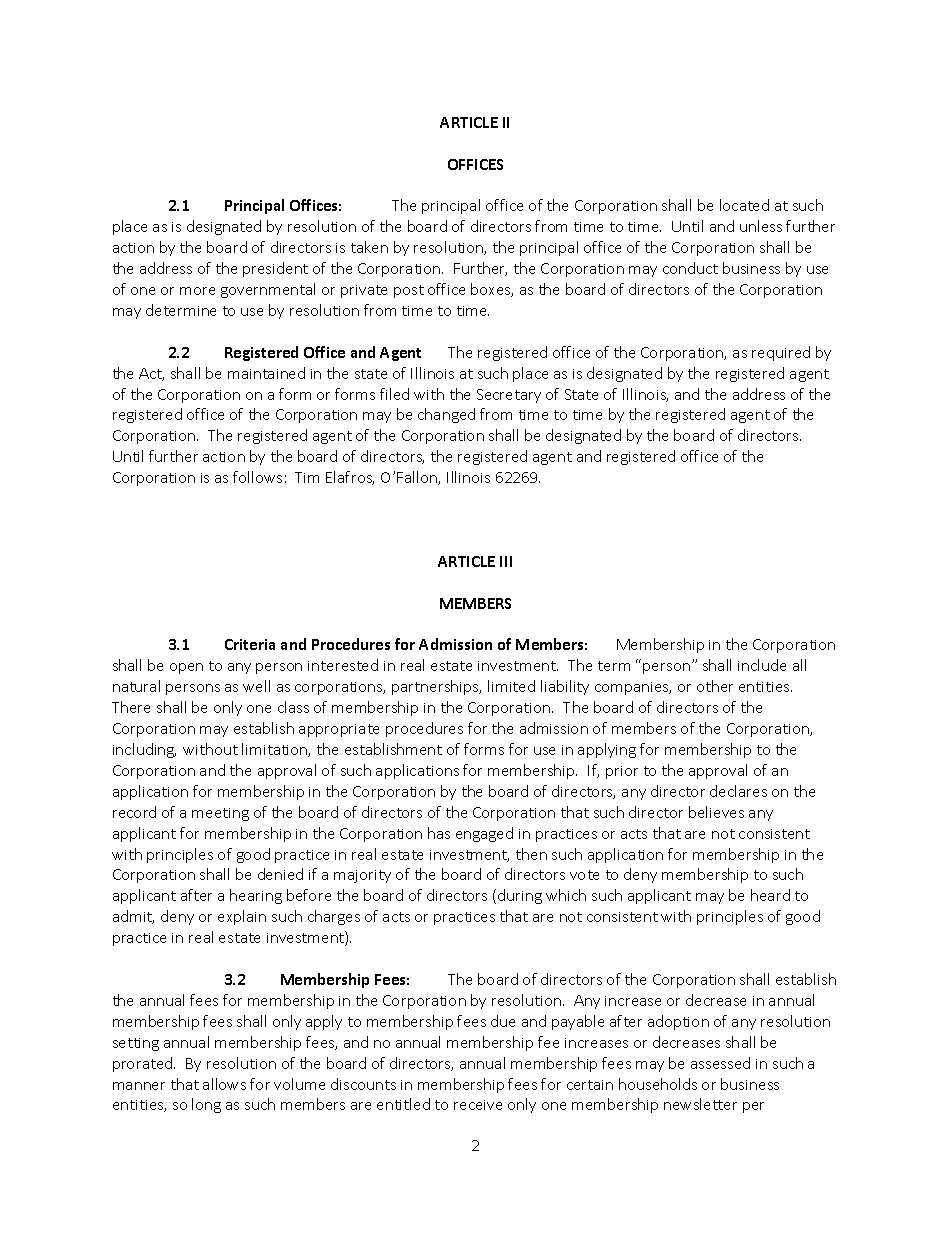 This page has width=952, height=1233. Describe the element at coordinates (186, 668) in the page. I see `open` at that location.
